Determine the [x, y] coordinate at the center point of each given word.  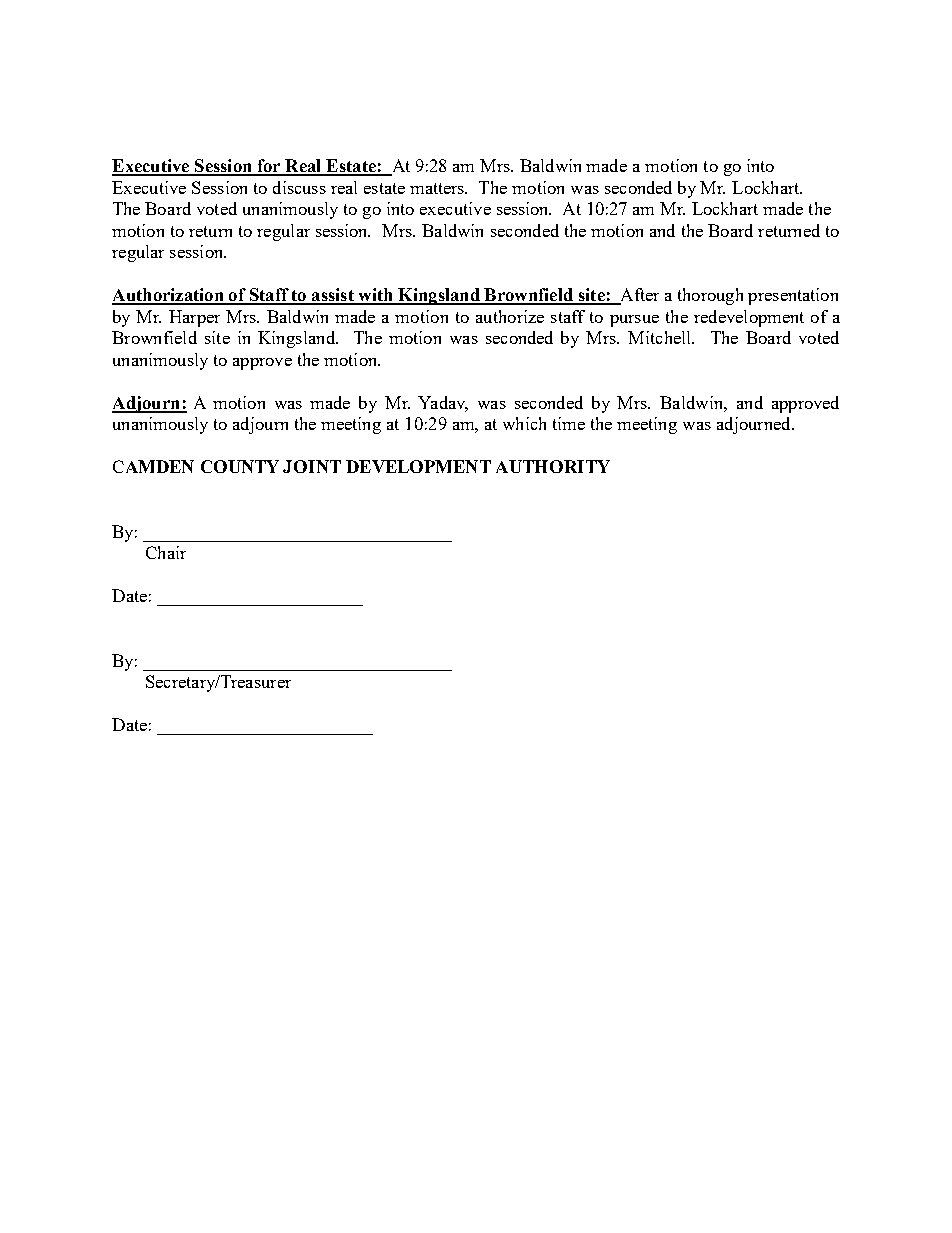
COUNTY [240, 466]
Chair [166, 552]
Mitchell [661, 337]
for [269, 167]
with [376, 296]
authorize [510, 316]
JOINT [312, 466]
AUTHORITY [553, 466]
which [524, 423]
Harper [194, 318]
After [638, 296]
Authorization [169, 296]
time [569, 423]
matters [438, 188]
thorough [710, 296]
